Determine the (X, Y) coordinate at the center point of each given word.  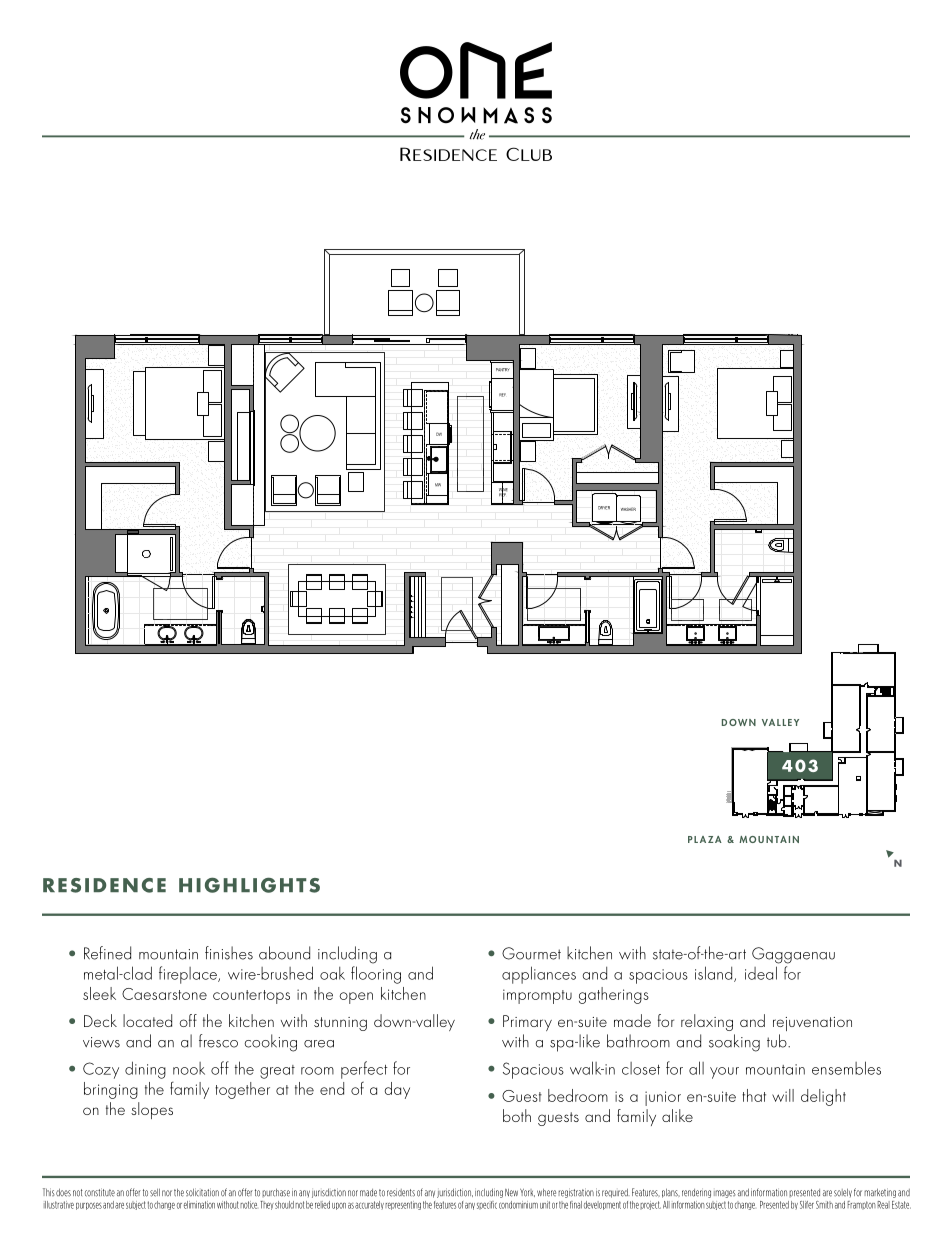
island (715, 974)
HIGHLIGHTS (249, 885)
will (783, 1095)
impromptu (537, 996)
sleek (99, 993)
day (397, 1090)
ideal (761, 973)
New (511, 1193)
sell (155, 1193)
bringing (111, 1090)
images (725, 1194)
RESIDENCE (104, 885)
